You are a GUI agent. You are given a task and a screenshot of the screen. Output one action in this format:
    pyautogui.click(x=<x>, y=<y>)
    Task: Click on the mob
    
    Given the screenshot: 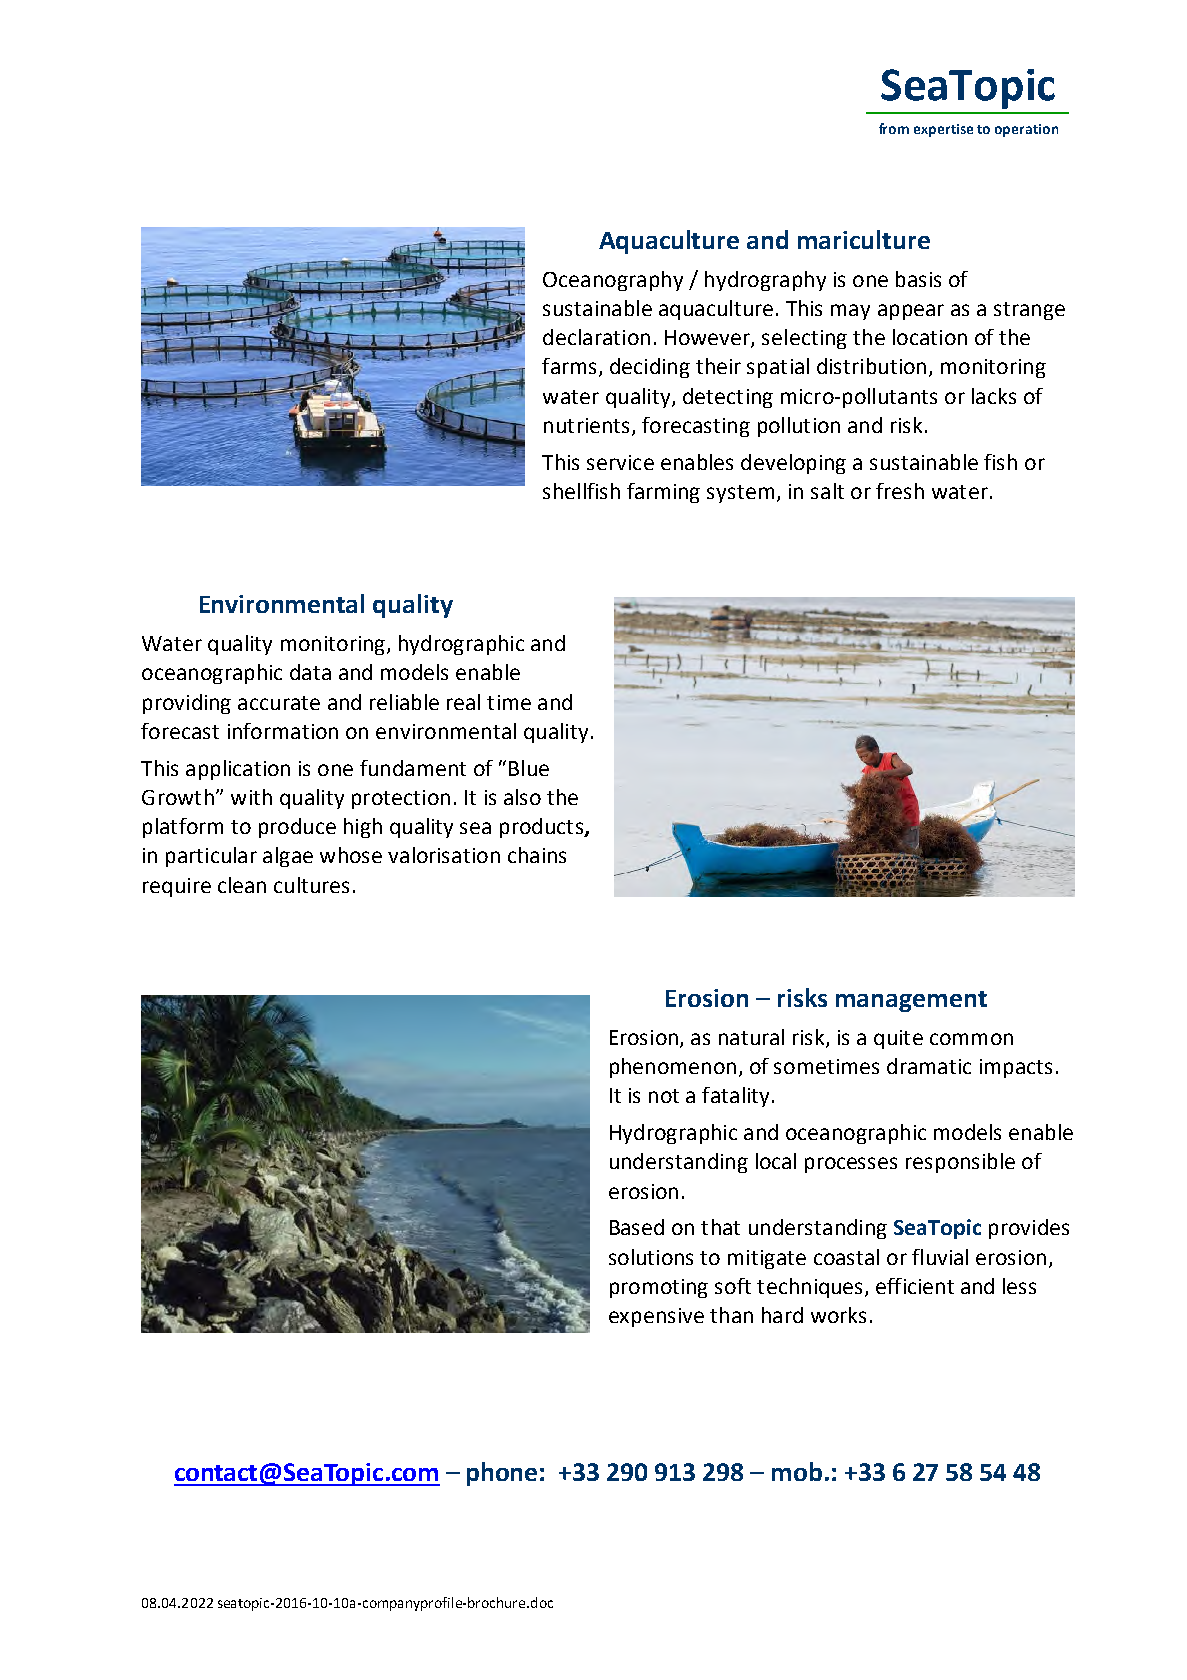 What is the action you would take?
    pyautogui.click(x=797, y=1471)
